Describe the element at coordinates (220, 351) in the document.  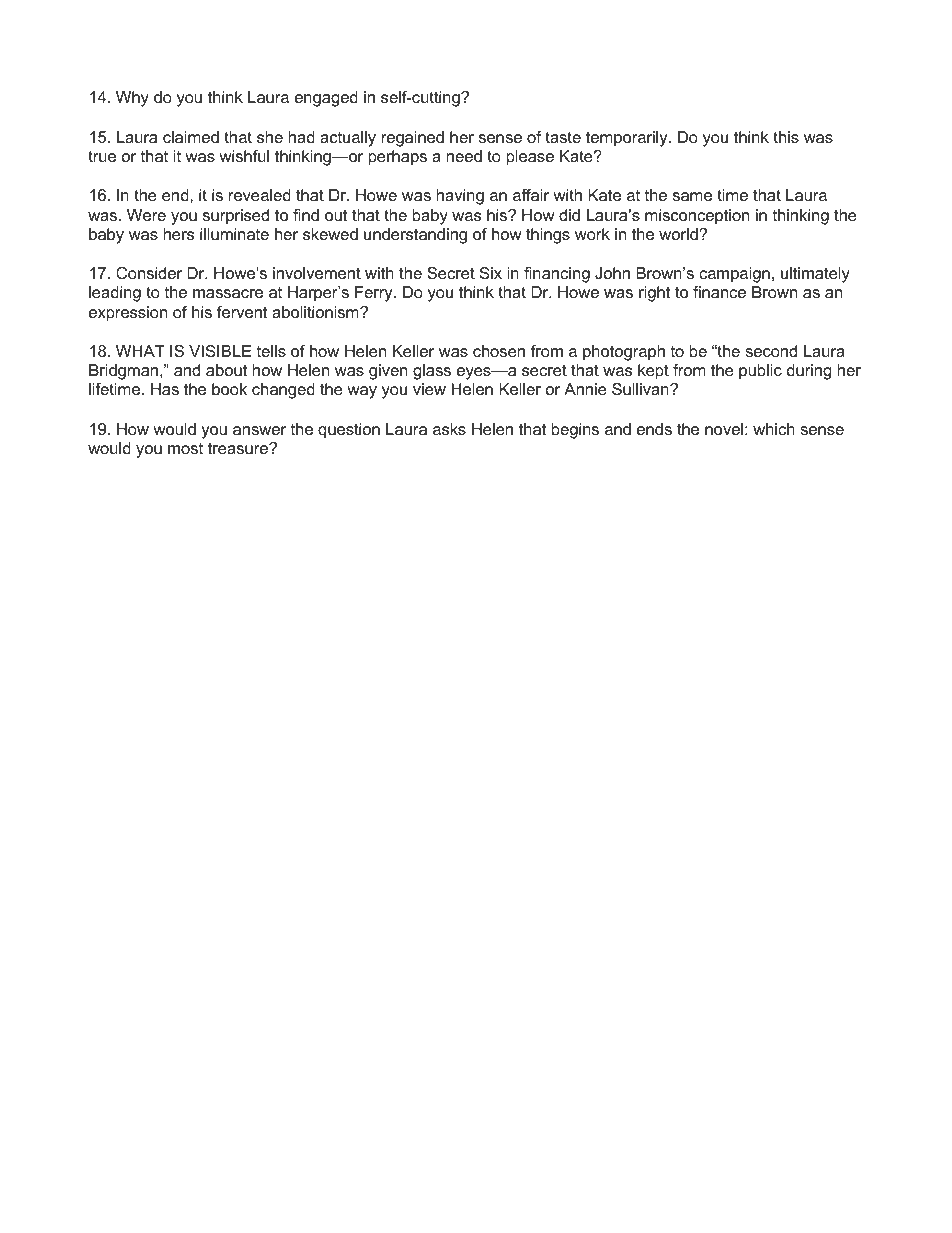
I see `VISIBLE` at that location.
